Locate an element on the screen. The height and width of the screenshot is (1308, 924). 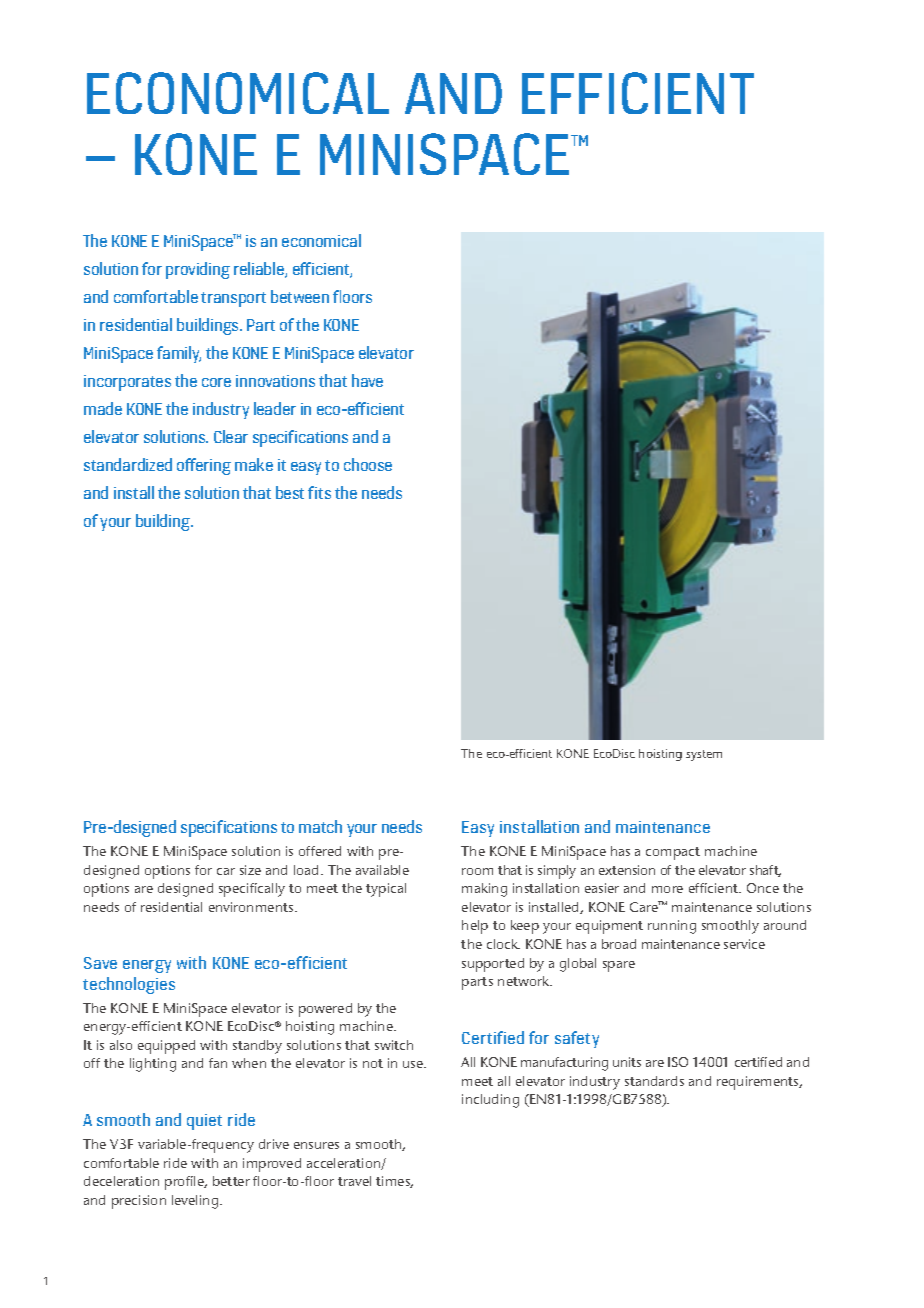
system is located at coordinates (704, 755).
